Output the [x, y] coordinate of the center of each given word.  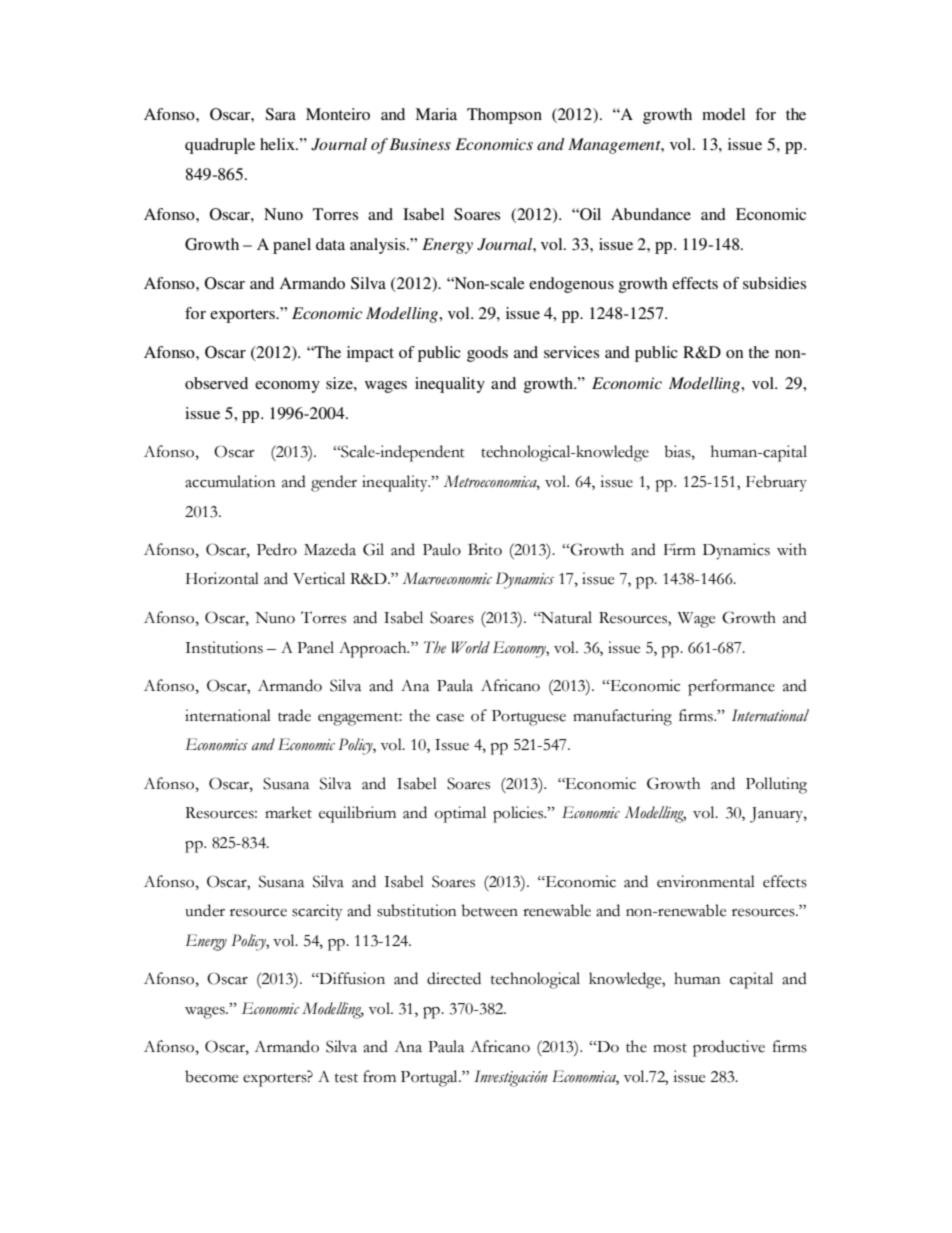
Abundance [651, 214]
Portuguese [529, 718]
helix [278, 144]
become [211, 1076]
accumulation [230, 481]
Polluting [776, 785]
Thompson [504, 116]
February [776, 483]
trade [294, 715]
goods [487, 354]
